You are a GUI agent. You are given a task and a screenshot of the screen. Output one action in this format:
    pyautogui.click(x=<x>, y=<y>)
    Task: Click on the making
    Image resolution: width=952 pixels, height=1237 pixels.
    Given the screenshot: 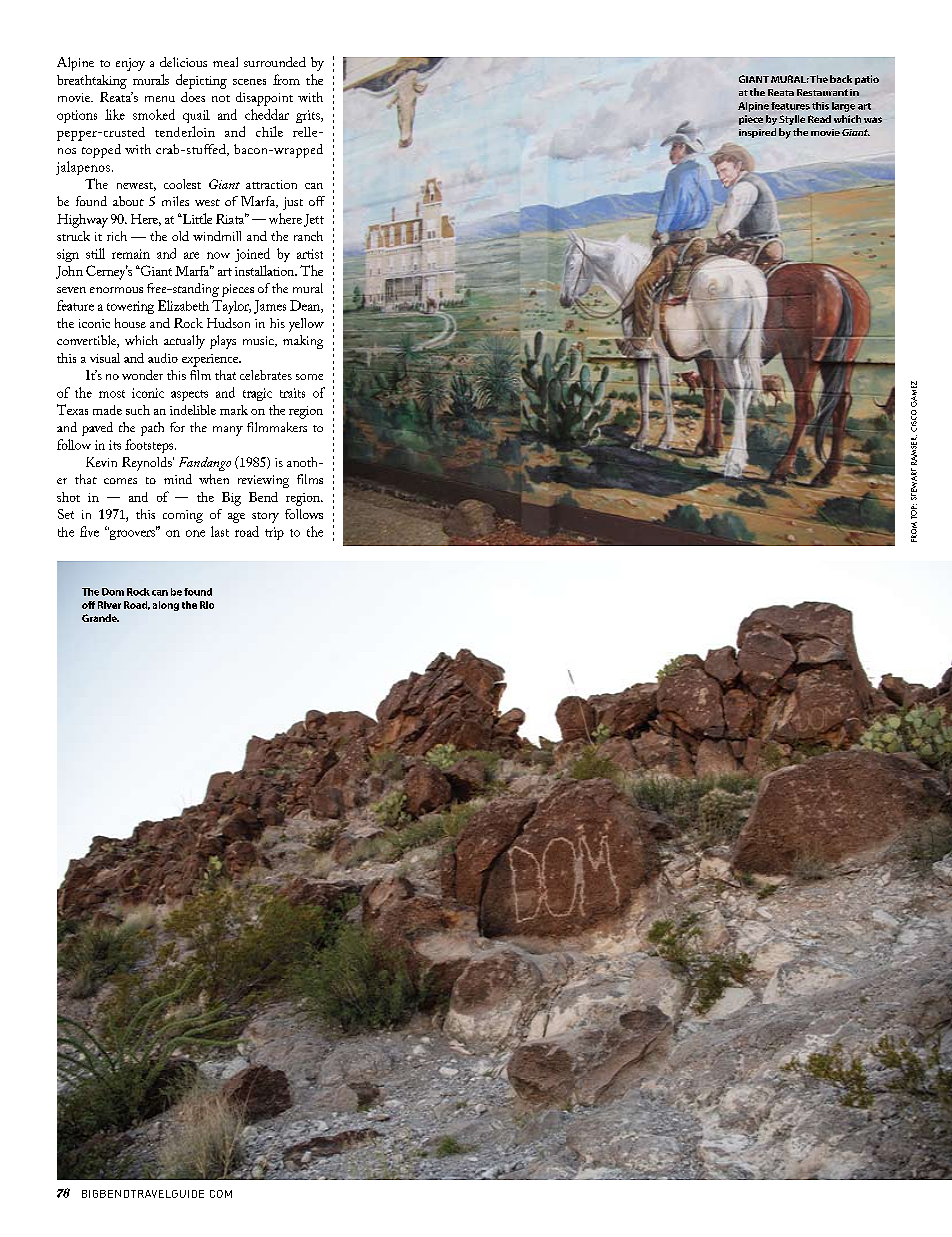 What is the action you would take?
    pyautogui.click(x=303, y=342)
